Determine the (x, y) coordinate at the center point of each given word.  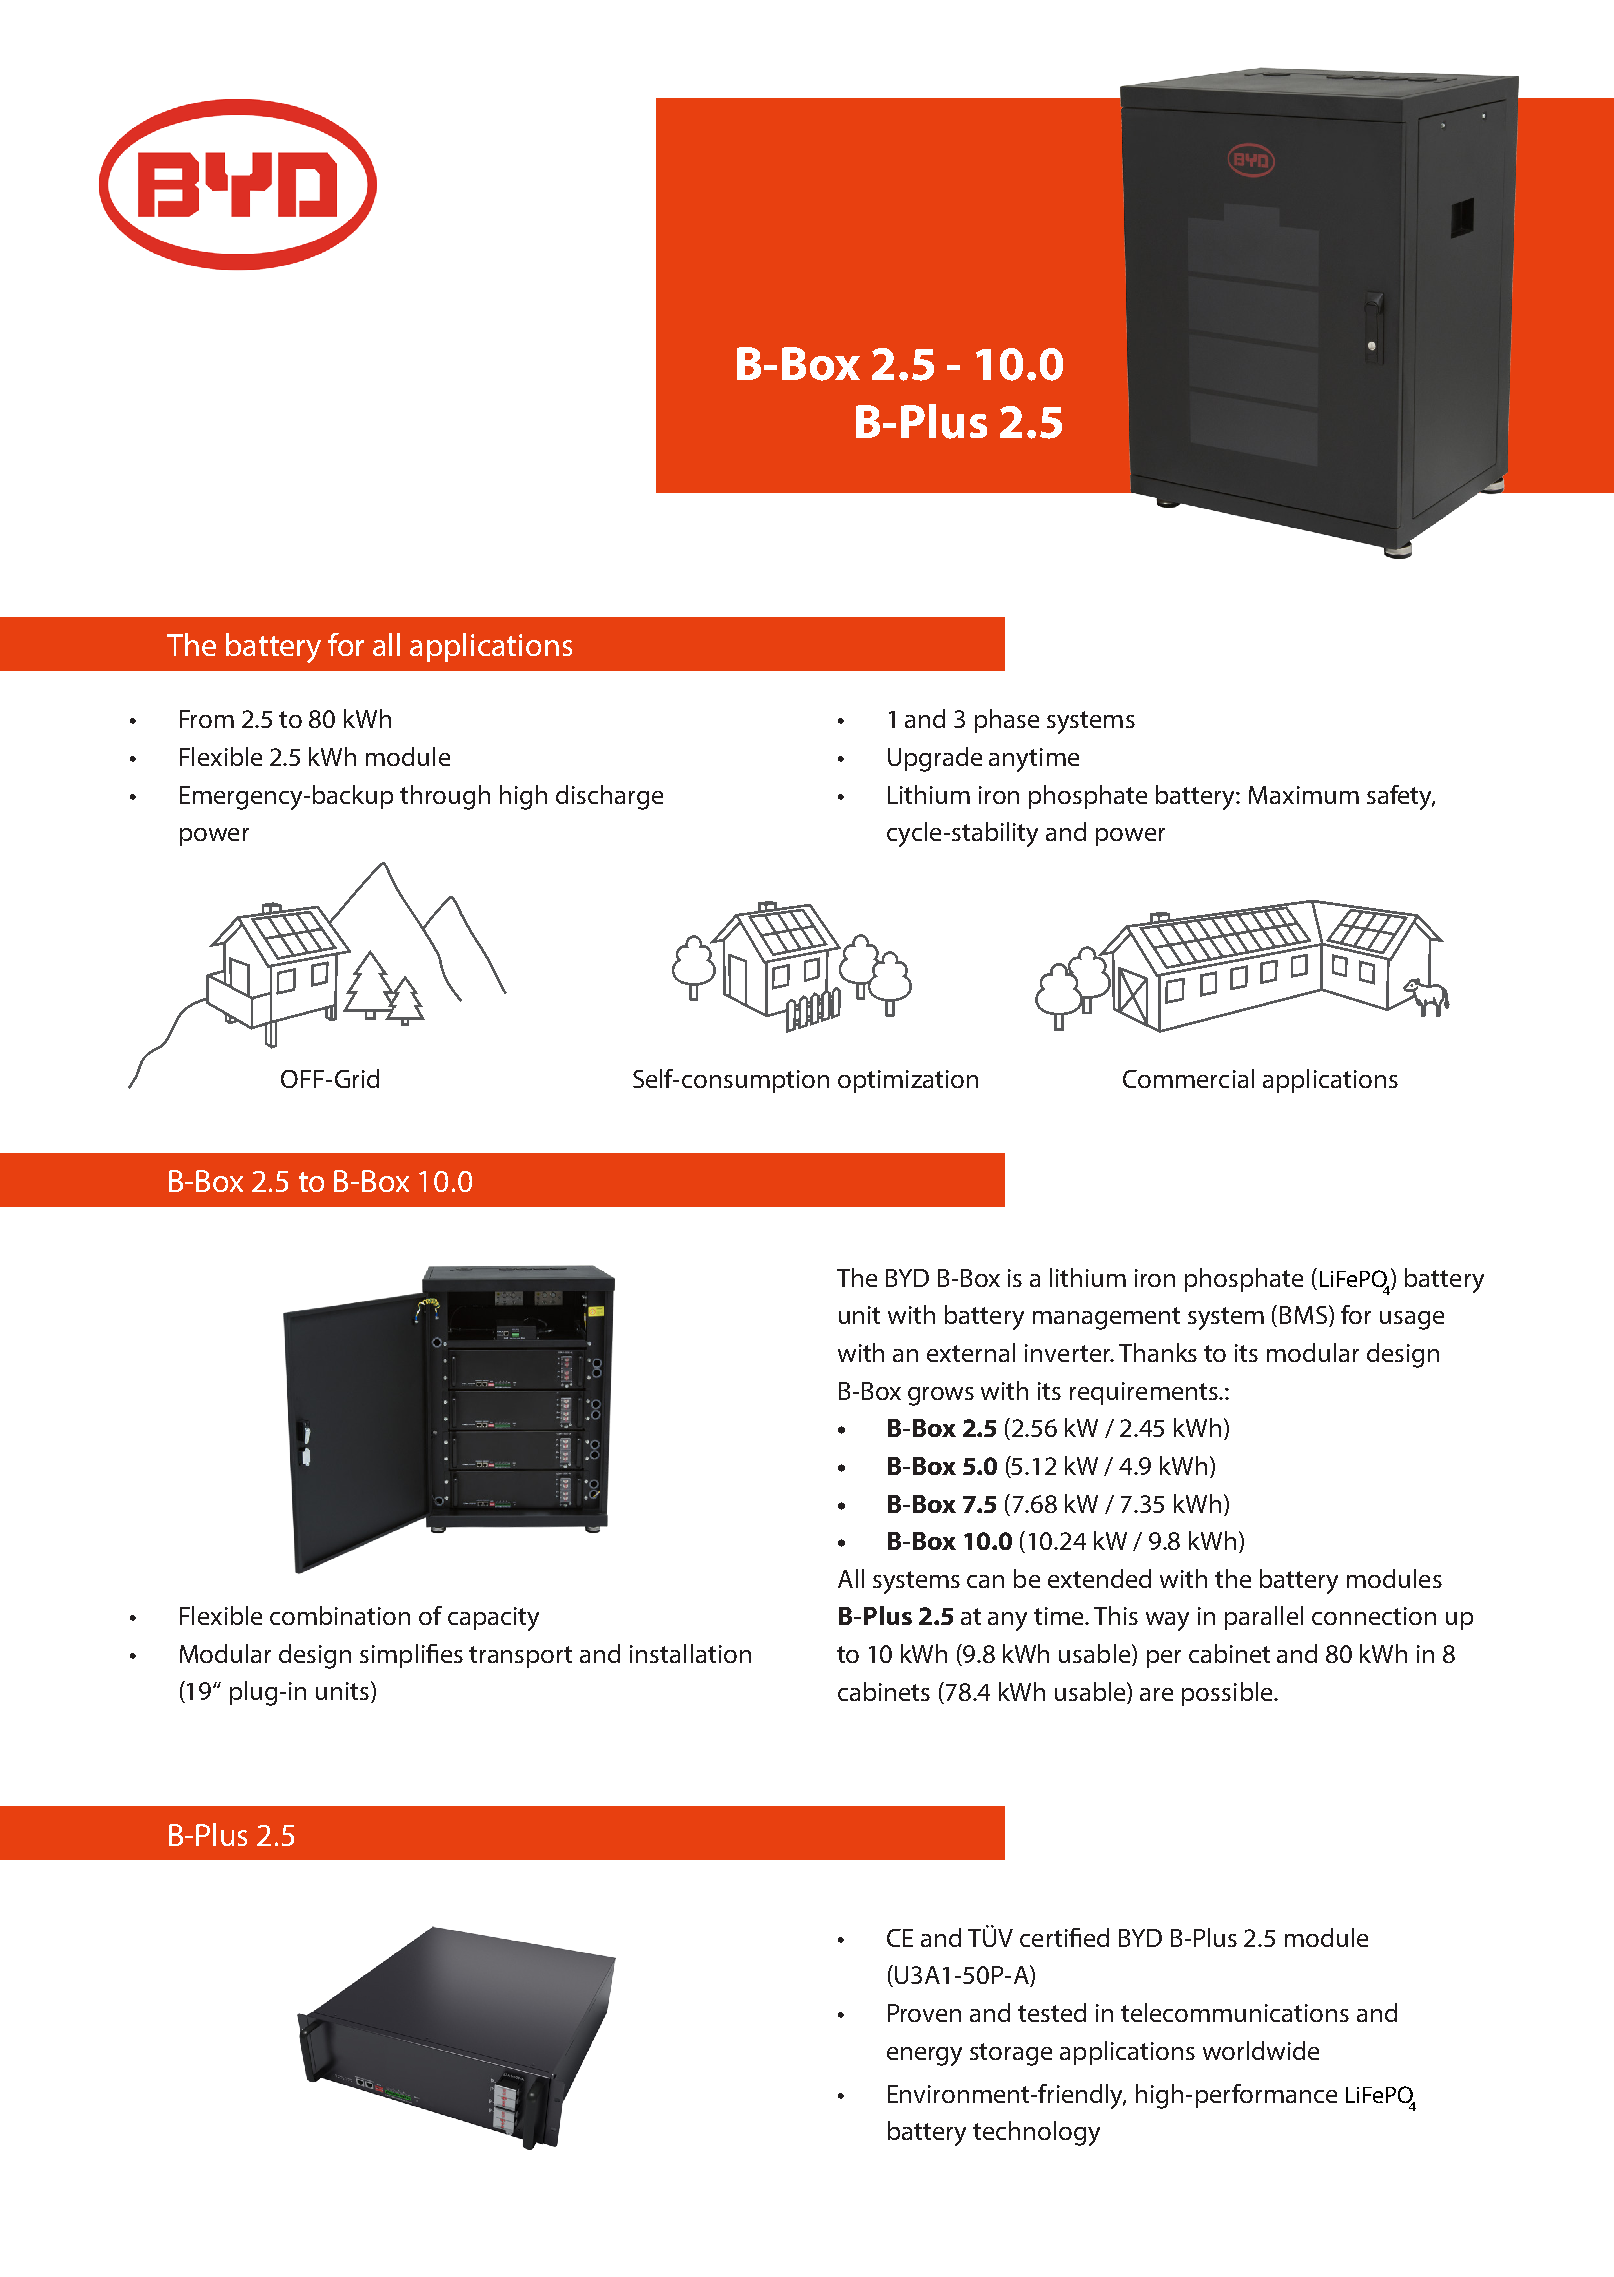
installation (690, 1653)
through (445, 797)
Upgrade (935, 759)
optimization (908, 1081)
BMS (1305, 1316)
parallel (1264, 1618)
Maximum (1304, 795)
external (971, 1352)
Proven (924, 2013)
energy (924, 2056)
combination (340, 1615)
